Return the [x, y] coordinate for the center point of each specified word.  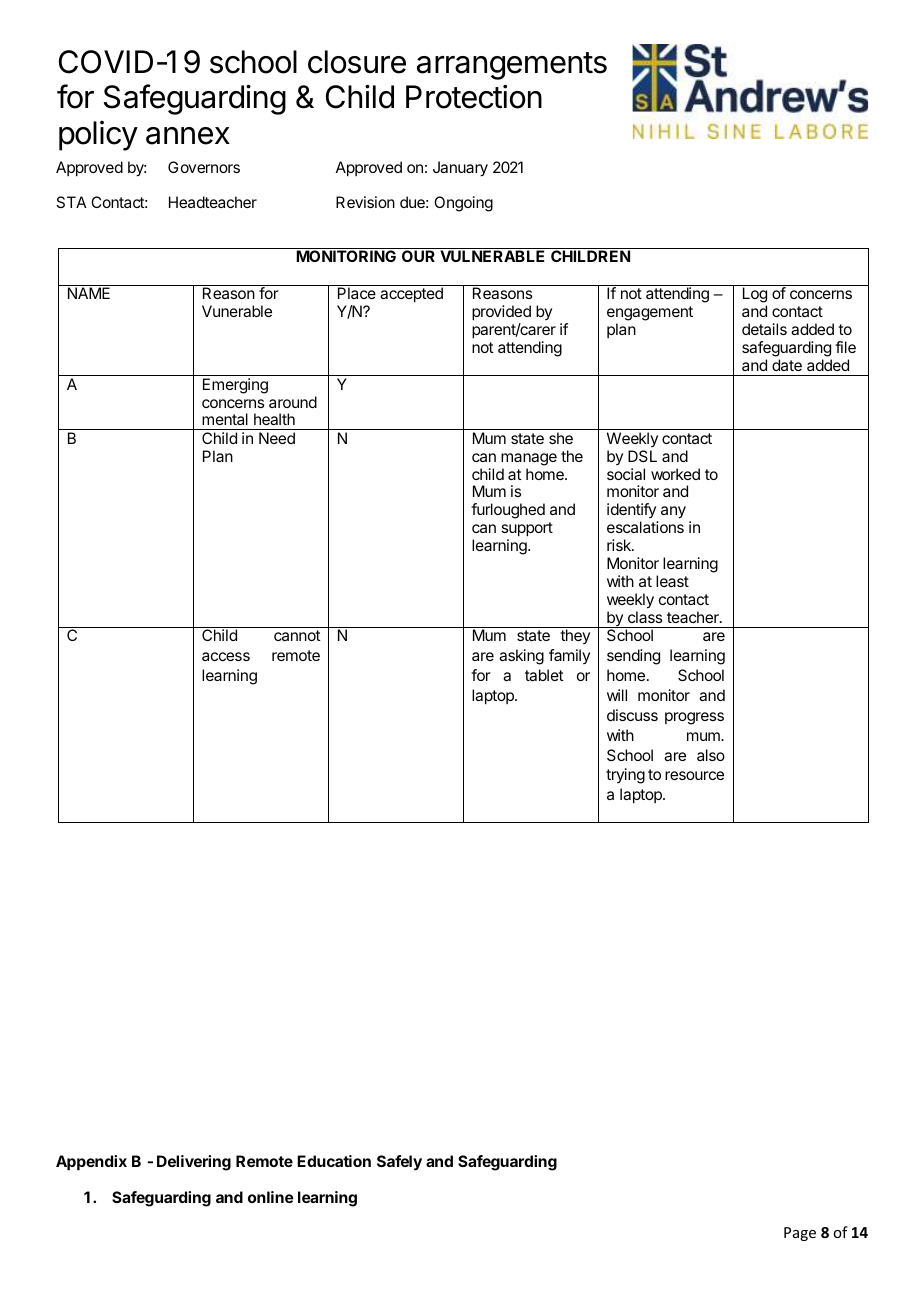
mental [225, 419]
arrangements [512, 66]
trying [625, 776]
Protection [474, 97]
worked [675, 474]
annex [188, 136]
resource [694, 775]
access [226, 656]
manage [529, 459]
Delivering [194, 1163]
